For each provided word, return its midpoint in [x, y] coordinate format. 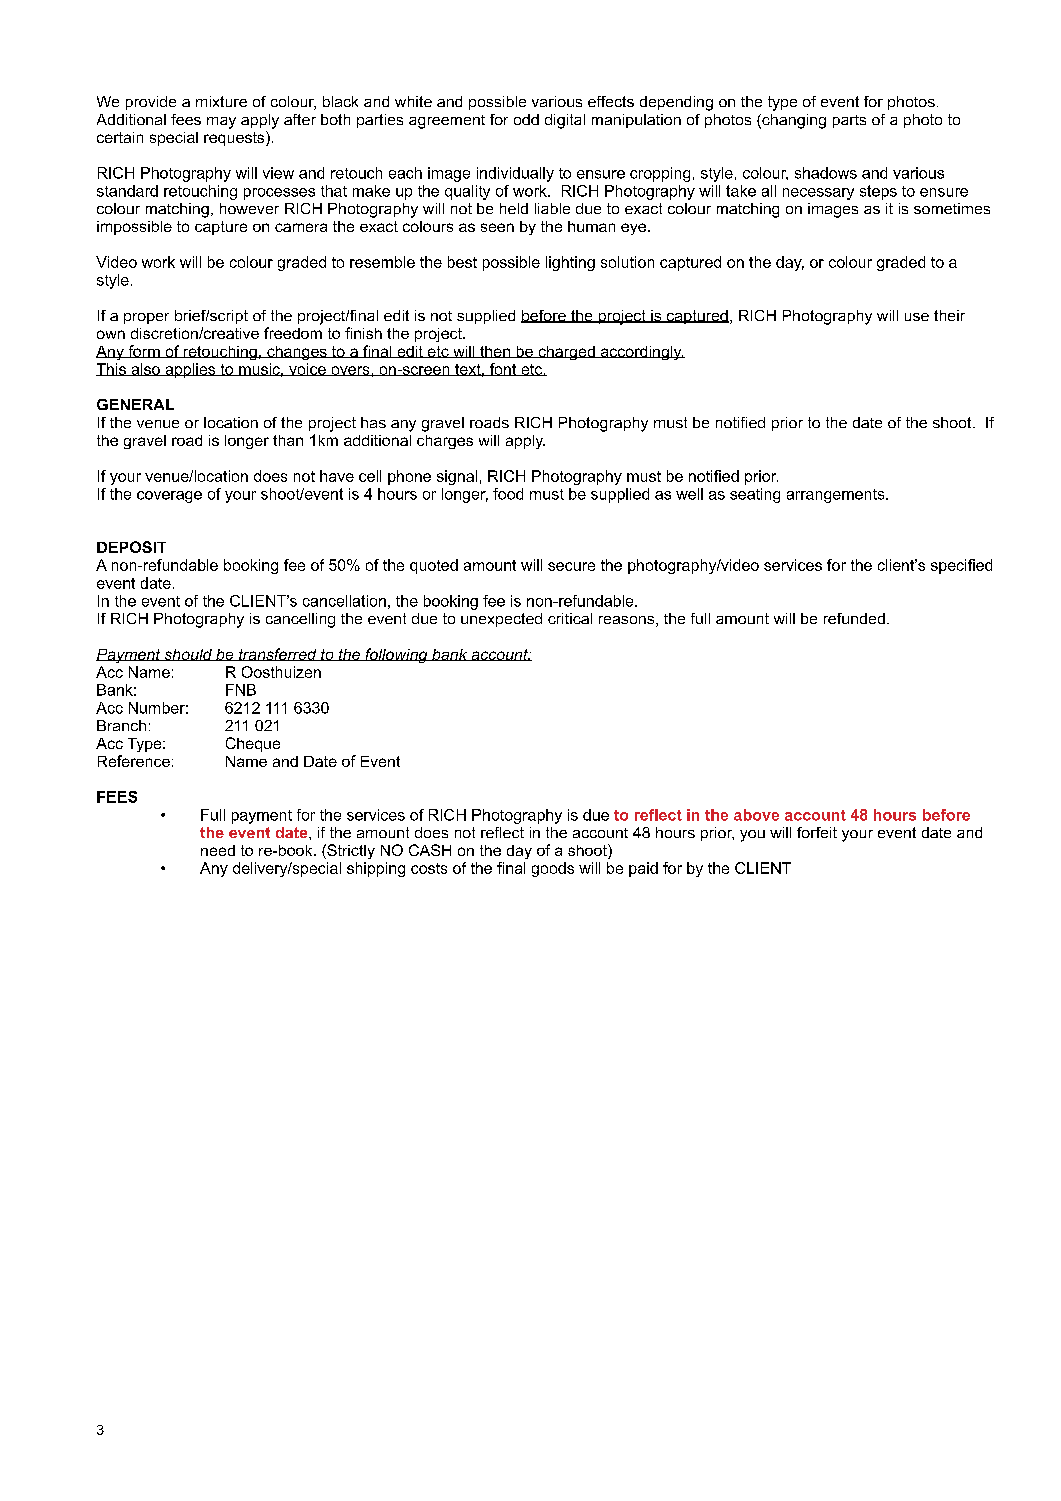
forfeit [817, 832]
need [218, 850]
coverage [169, 497]
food [508, 494]
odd [526, 119]
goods [553, 869]
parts [849, 121]
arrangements [837, 496]
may [221, 123]
